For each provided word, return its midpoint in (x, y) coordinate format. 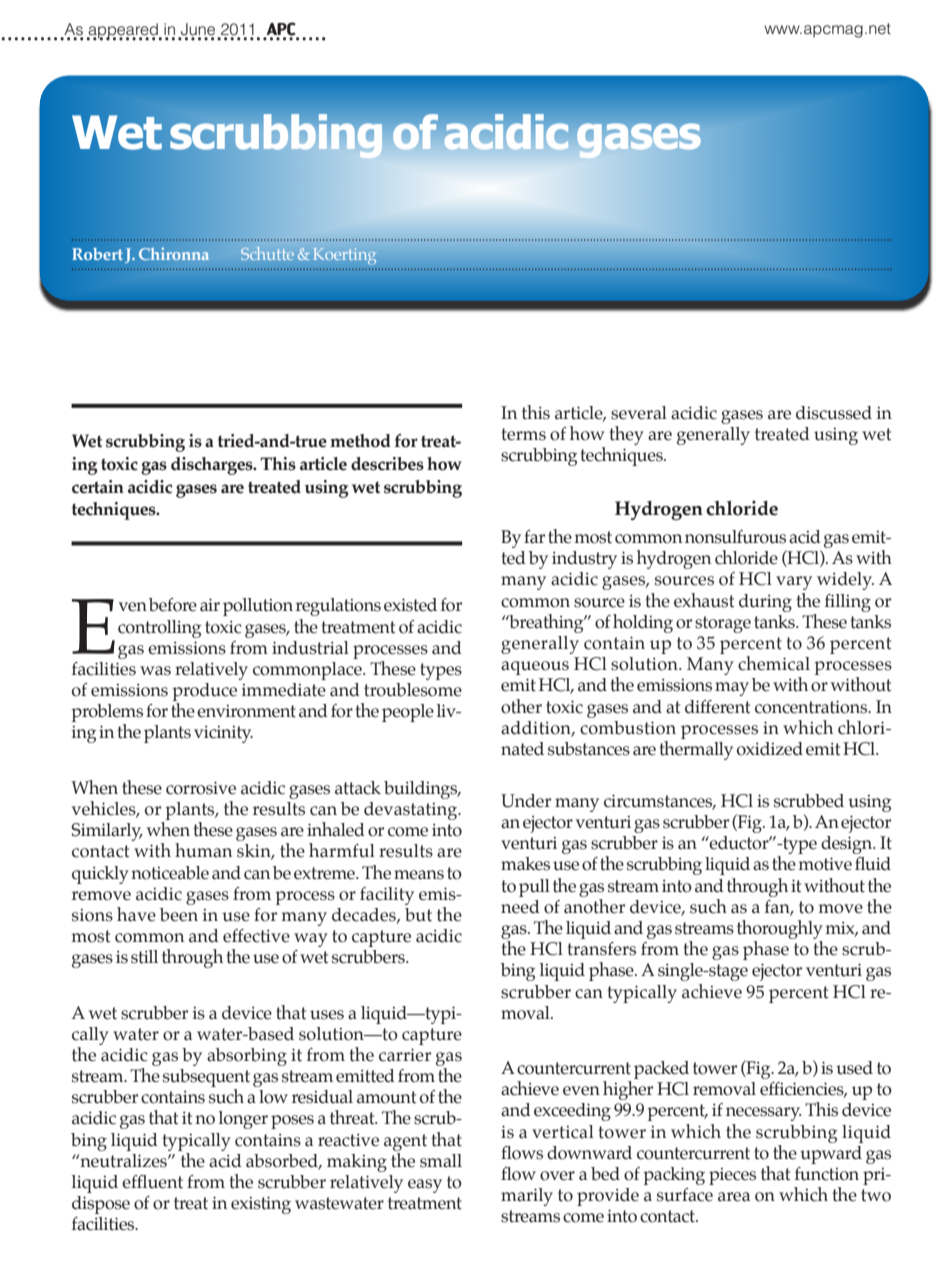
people (408, 713)
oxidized (770, 749)
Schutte (267, 253)
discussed (834, 413)
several (639, 413)
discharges (213, 466)
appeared (123, 32)
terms (523, 434)
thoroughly (780, 929)
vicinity (223, 734)
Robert (97, 254)
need (520, 907)
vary (794, 583)
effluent (152, 1182)
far (534, 537)
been (179, 915)
